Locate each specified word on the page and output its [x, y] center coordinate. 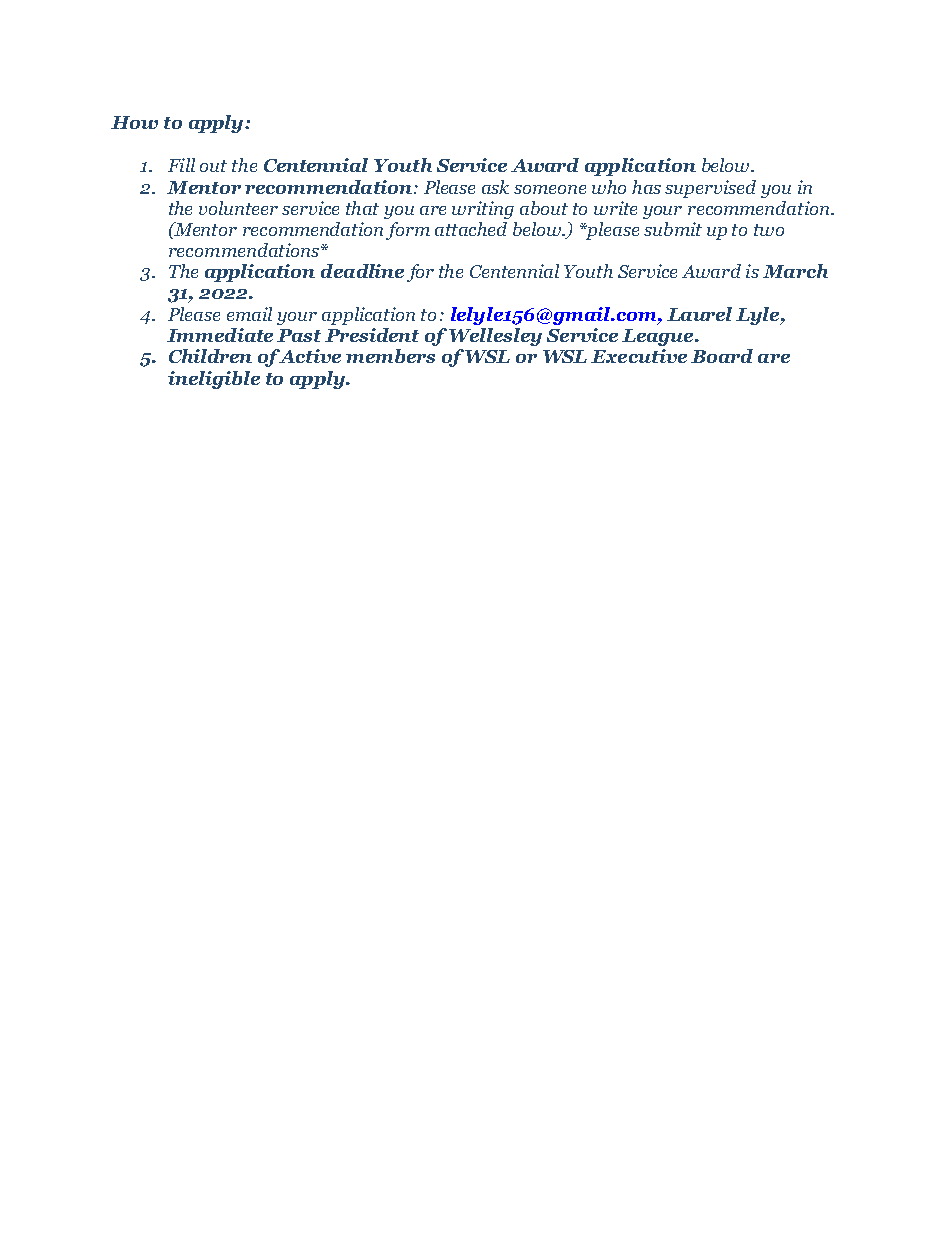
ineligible [214, 380]
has [646, 187]
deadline [362, 271]
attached [471, 229]
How [134, 122]
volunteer [238, 208]
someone [550, 189]
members [390, 356]
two [769, 230]
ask [495, 187]
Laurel [699, 314]
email [249, 314]
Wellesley [495, 337]
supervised [710, 189]
